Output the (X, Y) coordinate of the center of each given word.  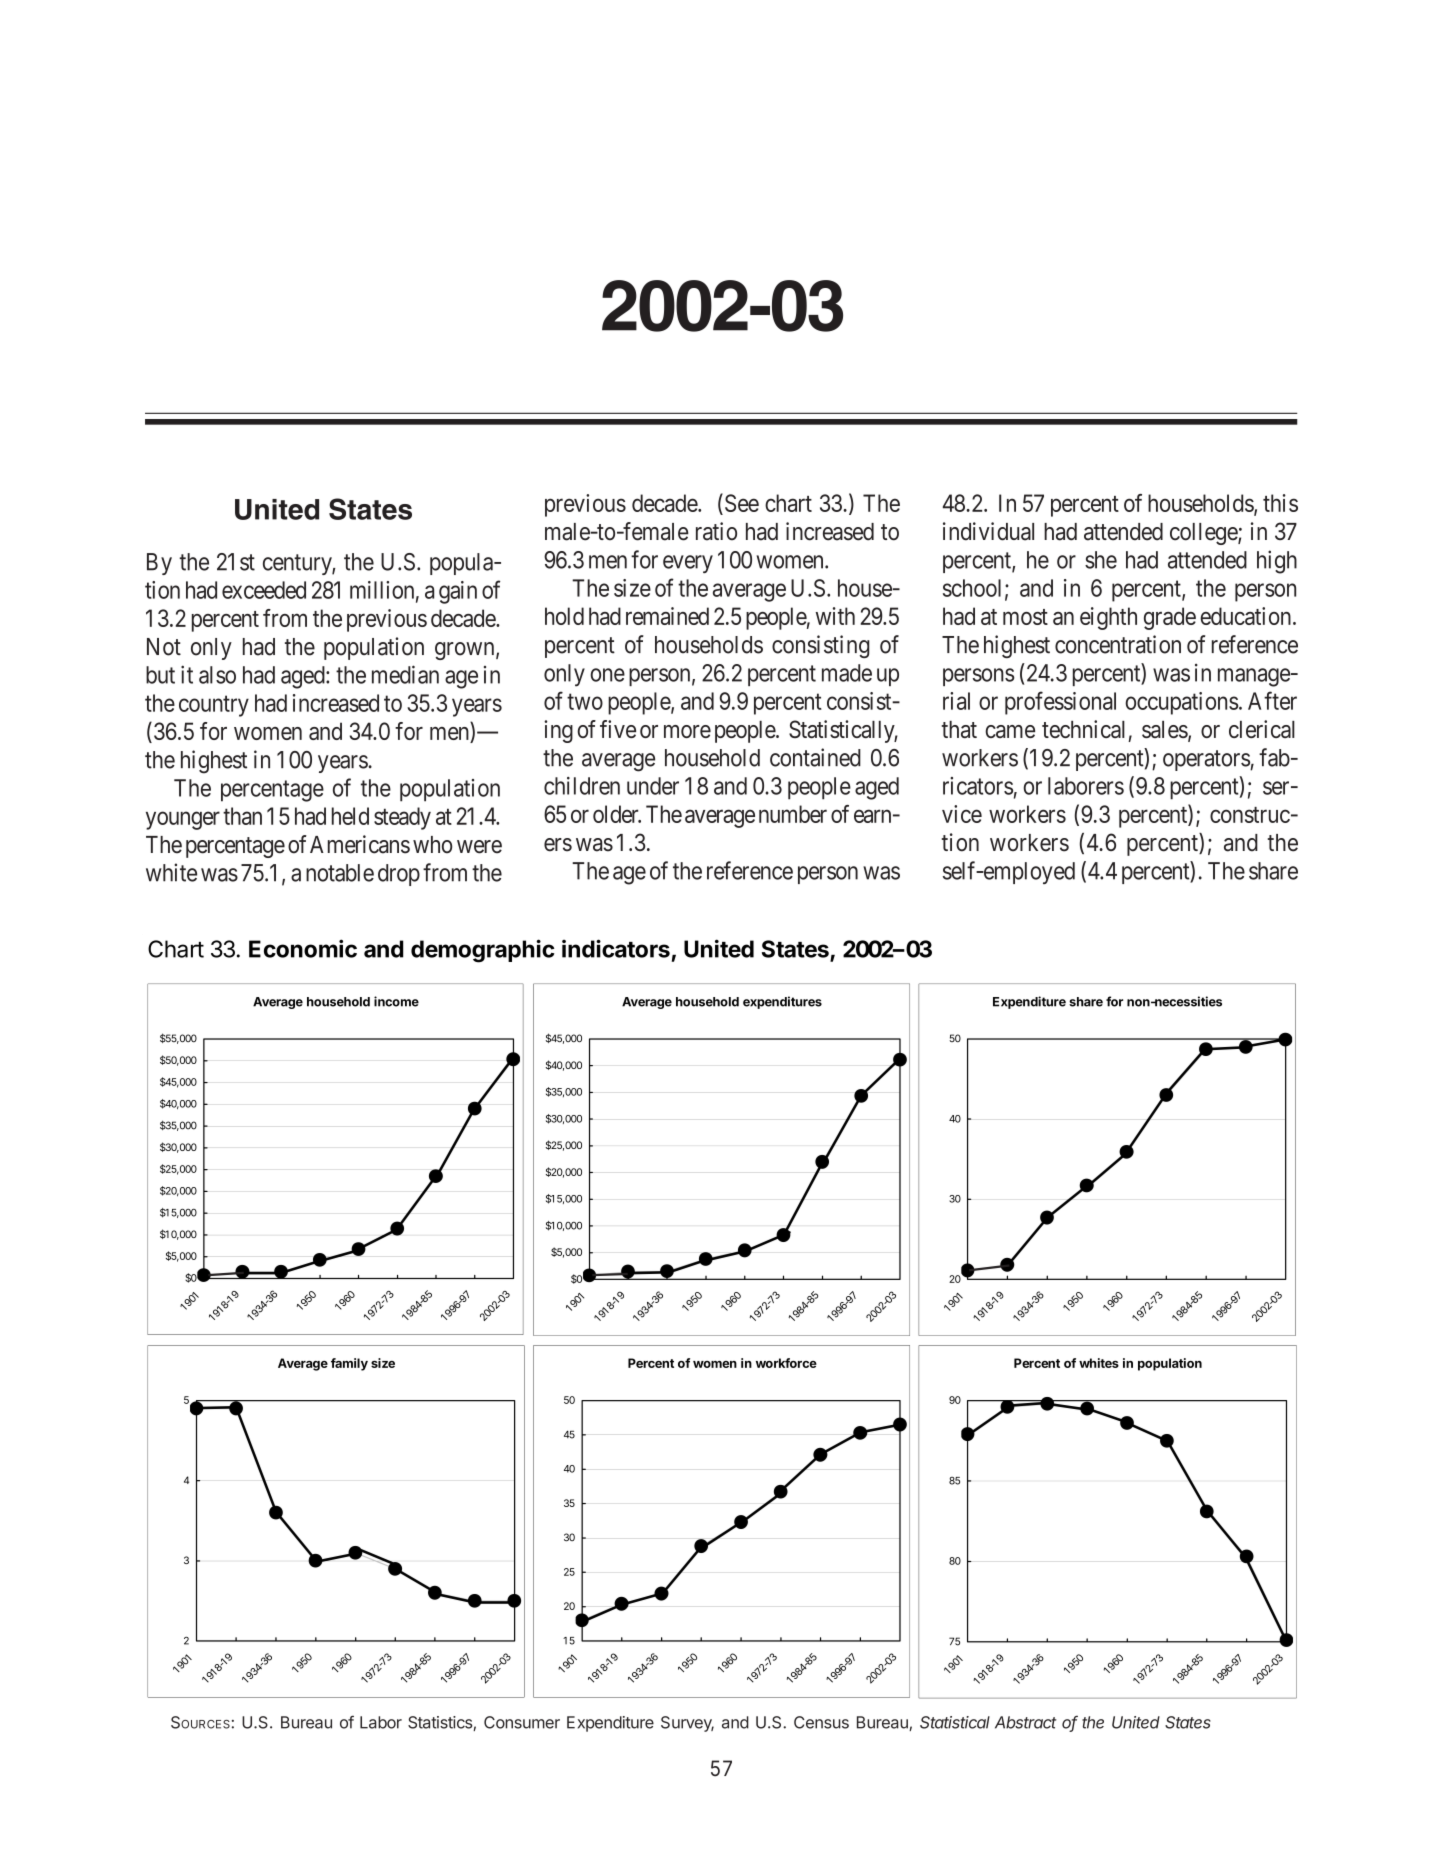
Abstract (1026, 1722)
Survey (687, 1724)
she (1101, 560)
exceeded (264, 590)
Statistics (441, 1723)
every (688, 564)
